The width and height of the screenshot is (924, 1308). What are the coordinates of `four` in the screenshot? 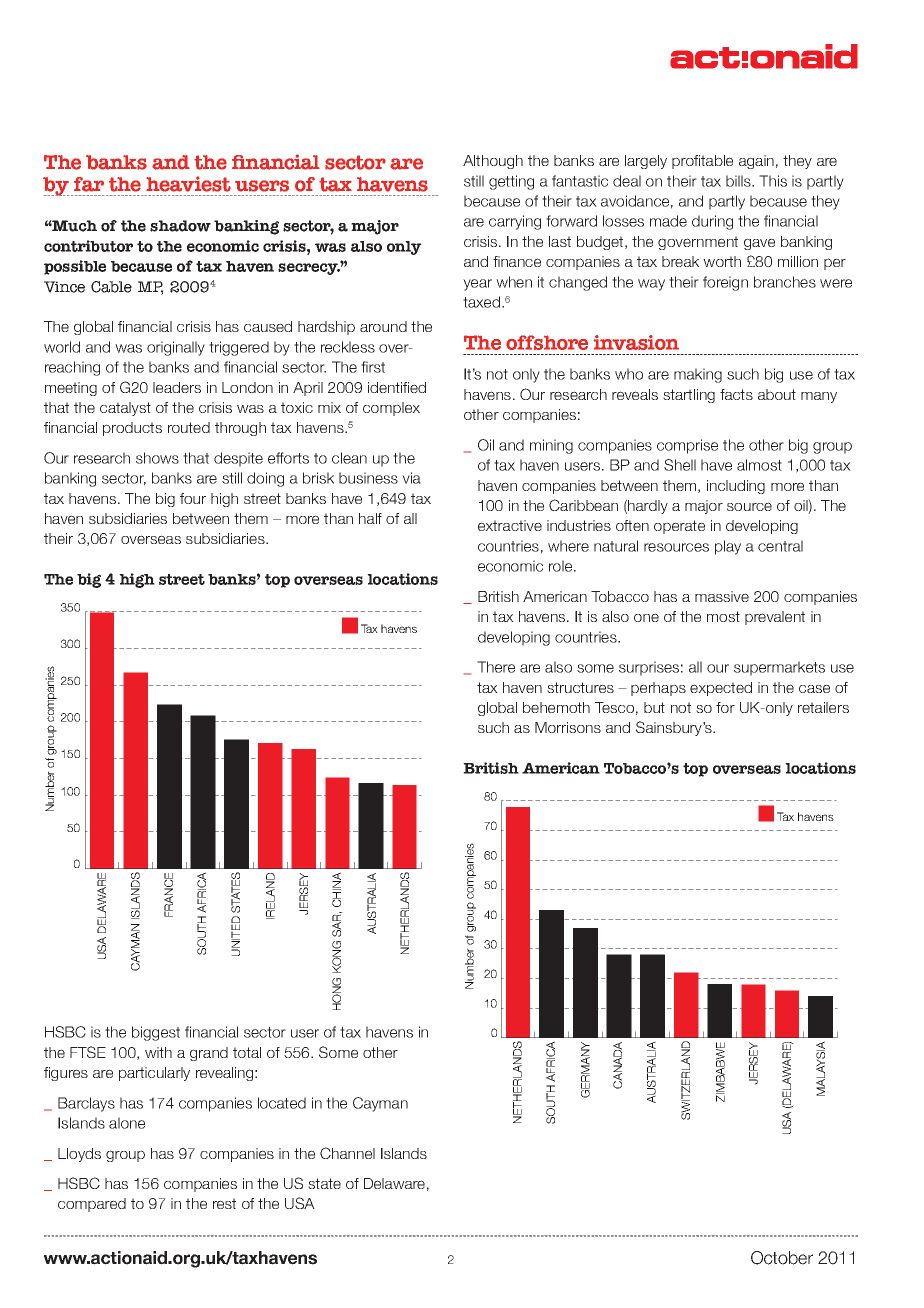 It's located at (193, 498).
